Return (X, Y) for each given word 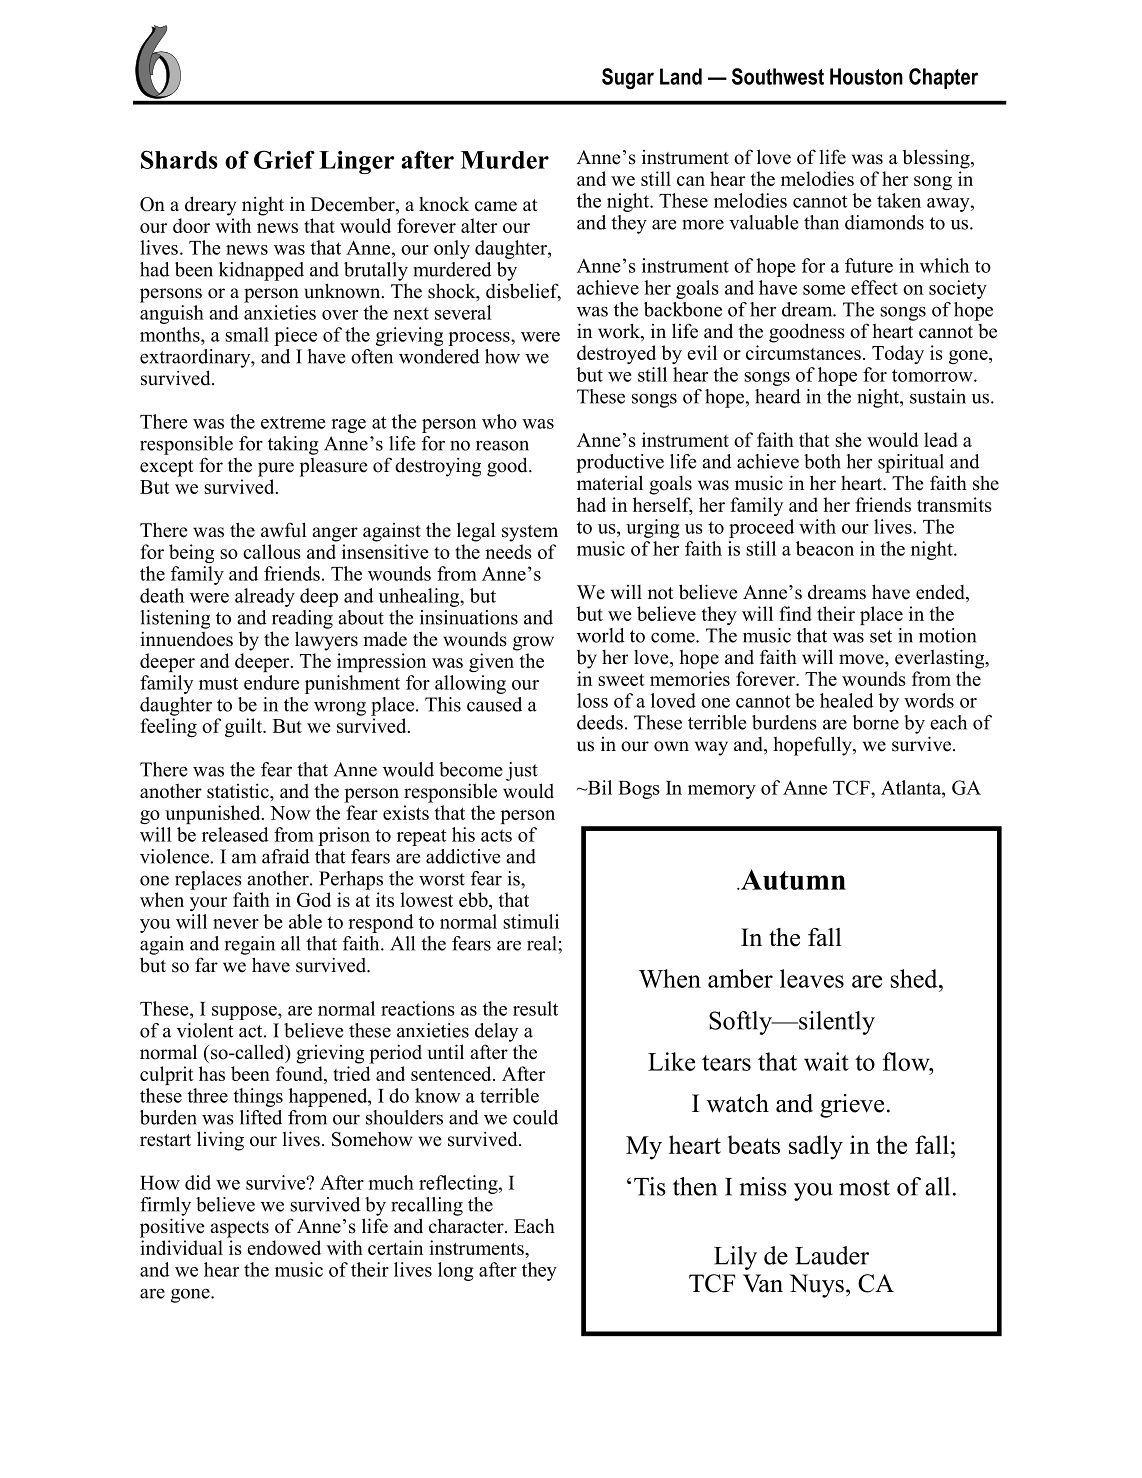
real (543, 943)
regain (250, 945)
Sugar (628, 79)
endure (271, 682)
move (862, 659)
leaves (812, 978)
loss (592, 700)
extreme (293, 422)
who (499, 421)
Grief (284, 159)
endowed (284, 1247)
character (467, 1226)
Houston (866, 76)
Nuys (816, 1286)
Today (898, 354)
